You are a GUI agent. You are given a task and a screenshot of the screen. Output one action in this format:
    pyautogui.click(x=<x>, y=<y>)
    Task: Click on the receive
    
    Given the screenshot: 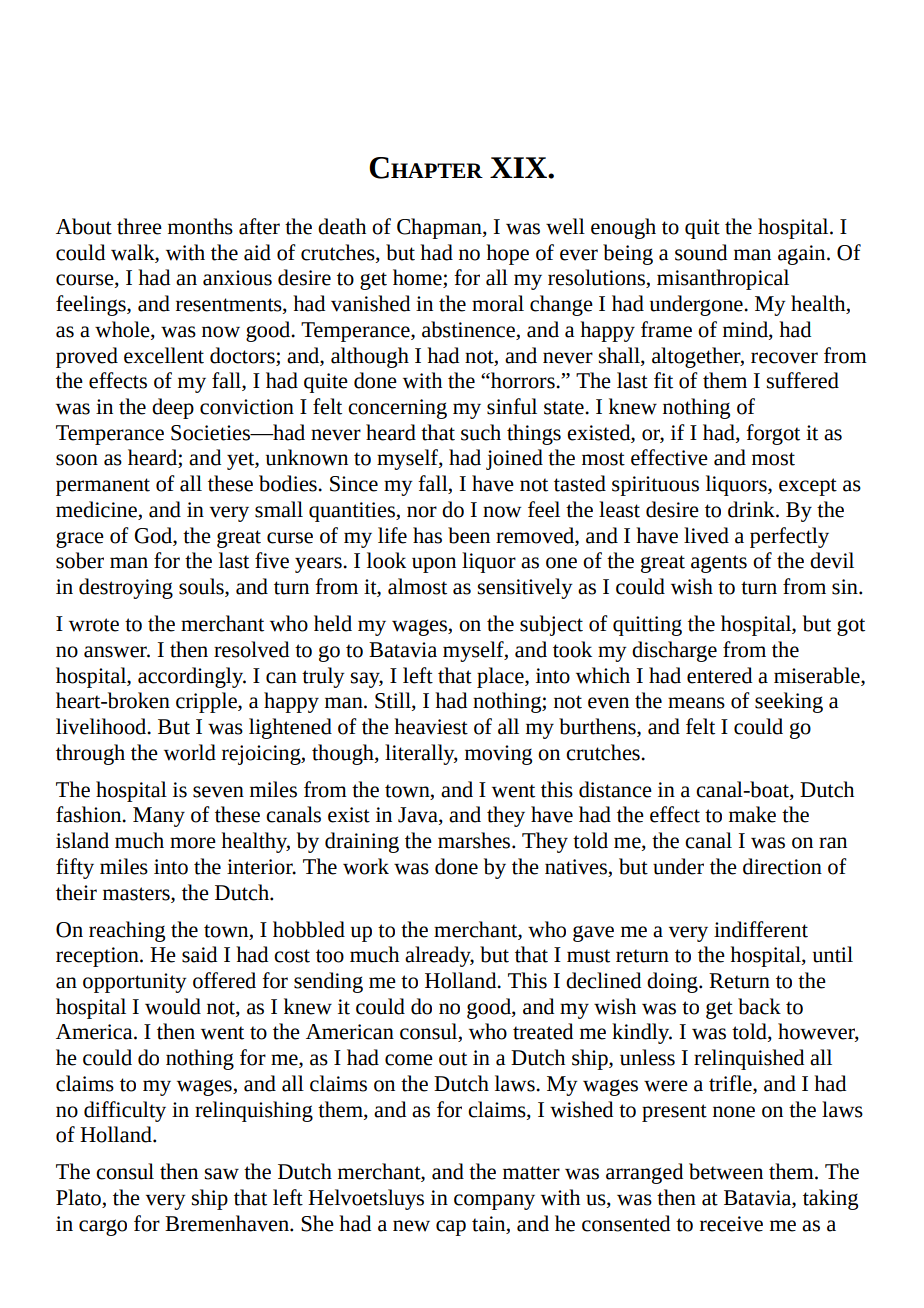 What is the action you would take?
    pyautogui.click(x=731, y=1224)
